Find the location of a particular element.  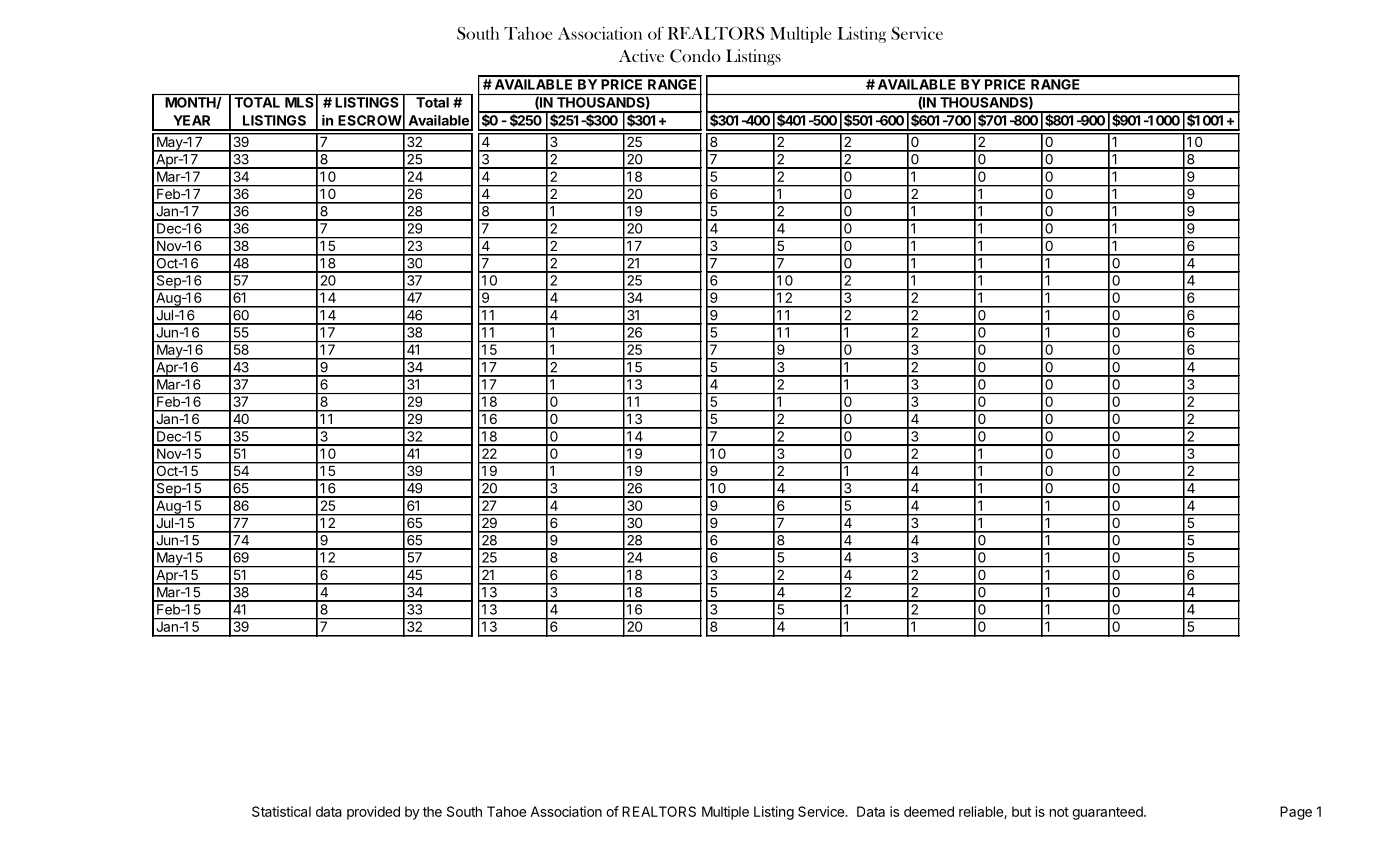

YEAR is located at coordinates (191, 120).
